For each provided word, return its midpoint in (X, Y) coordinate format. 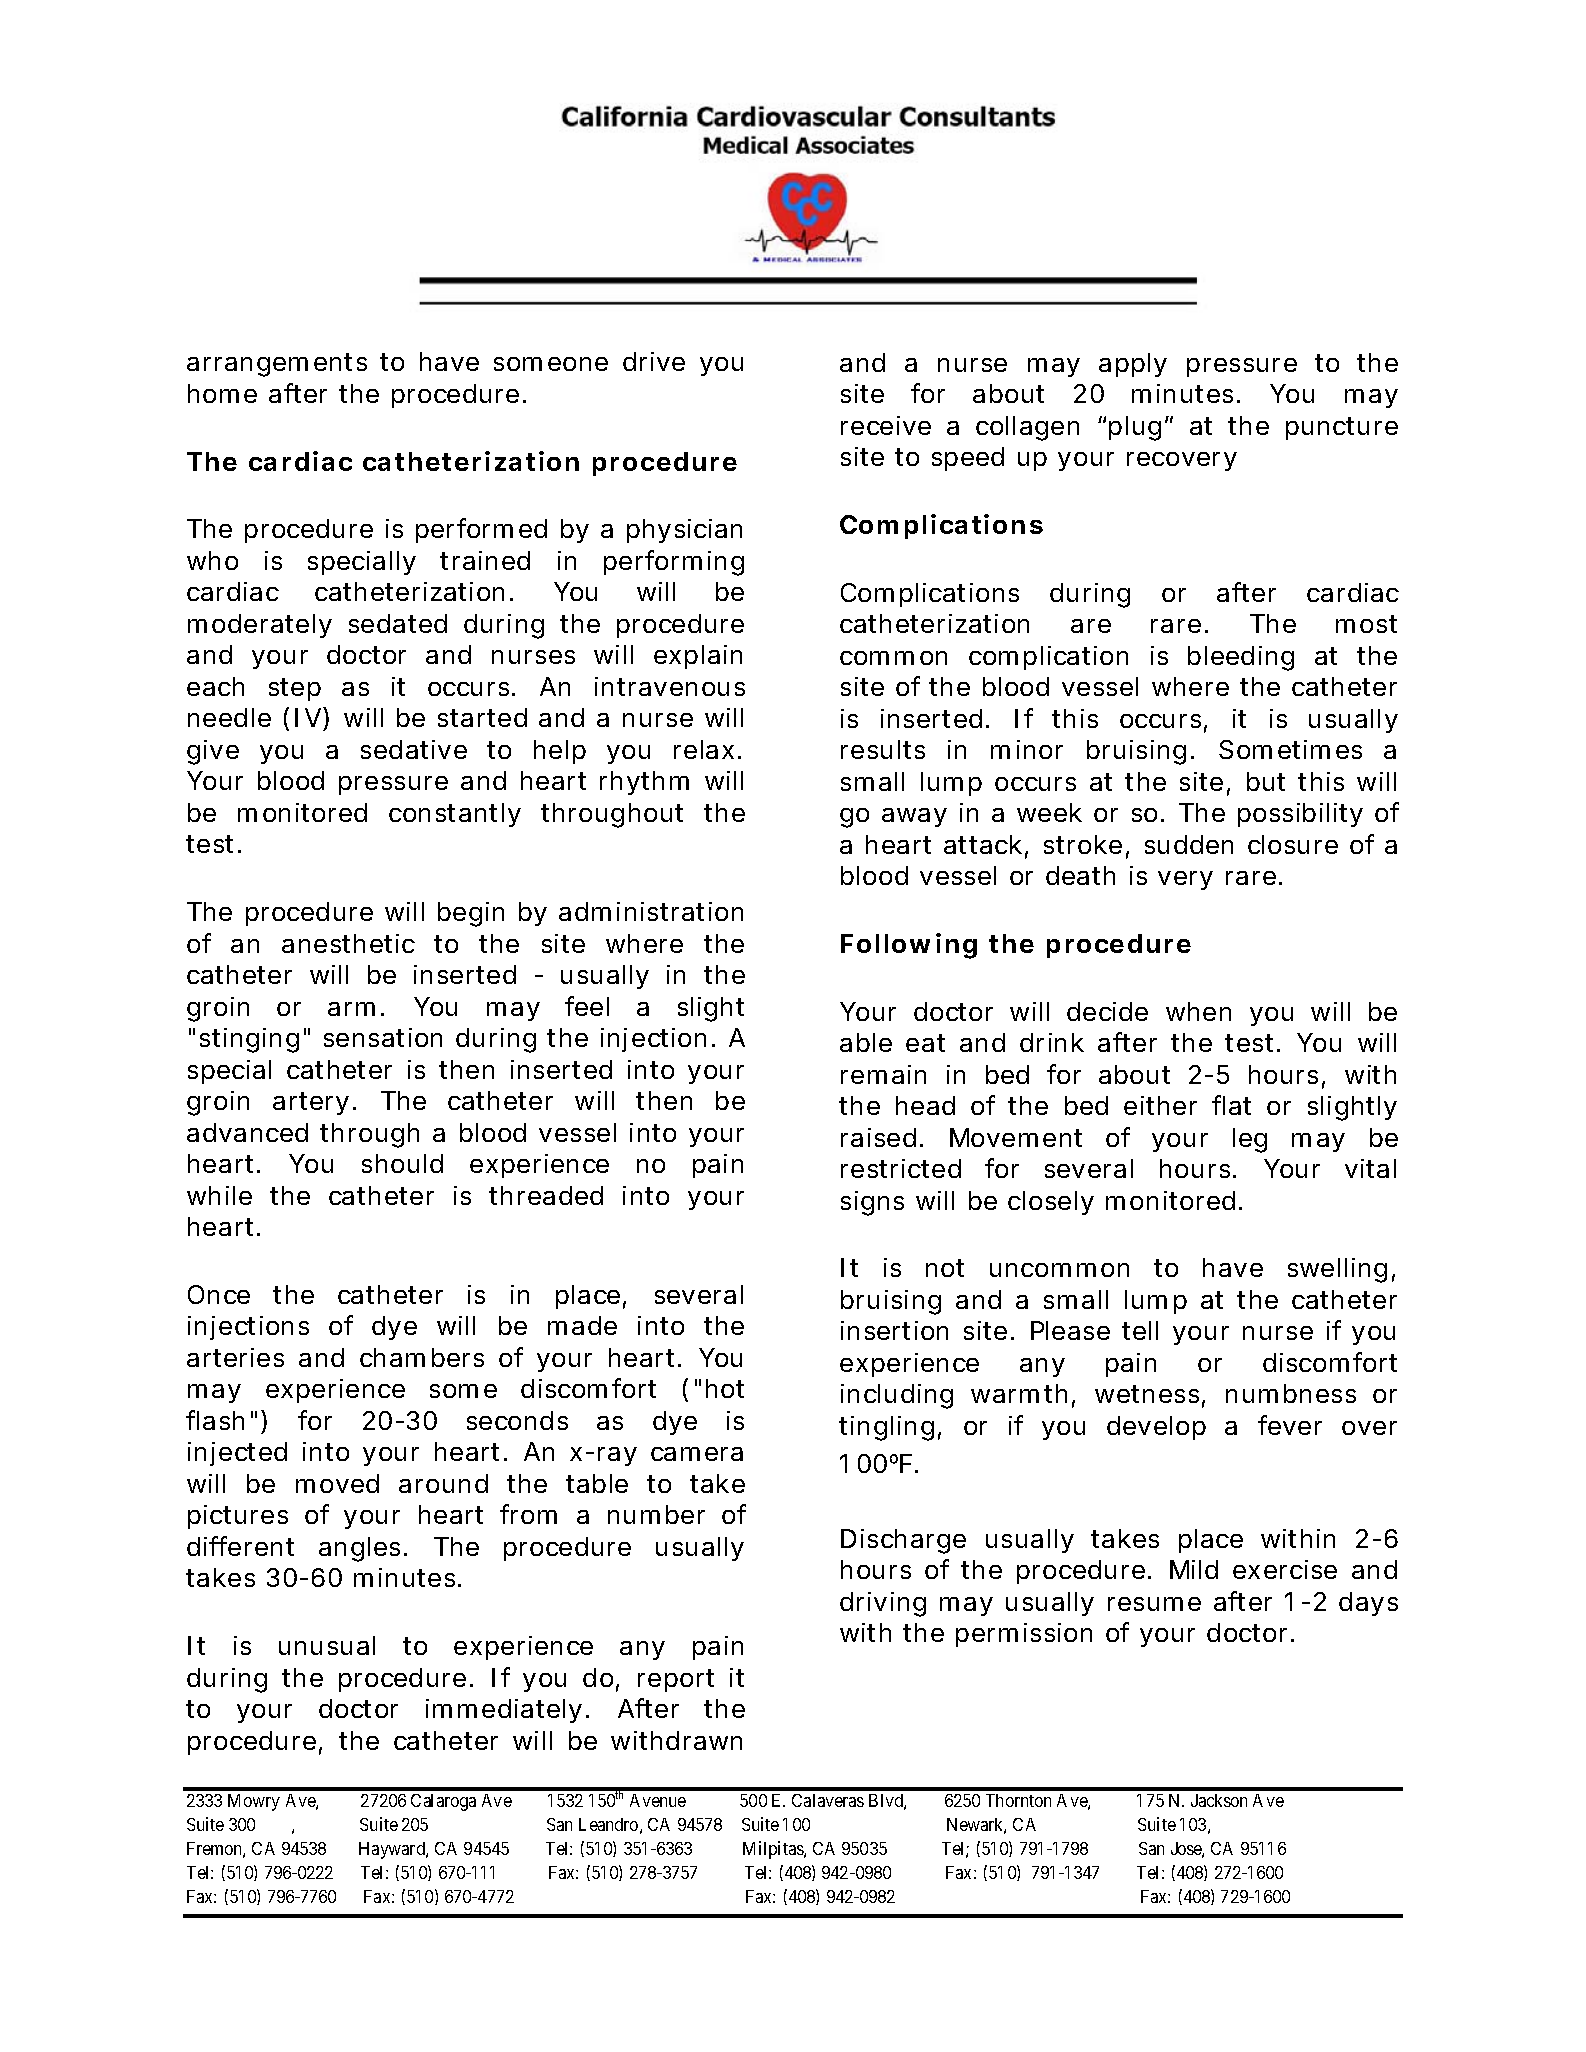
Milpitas (774, 1850)
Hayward (393, 1850)
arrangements (277, 365)
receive (886, 425)
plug (1135, 428)
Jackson (1219, 1800)
